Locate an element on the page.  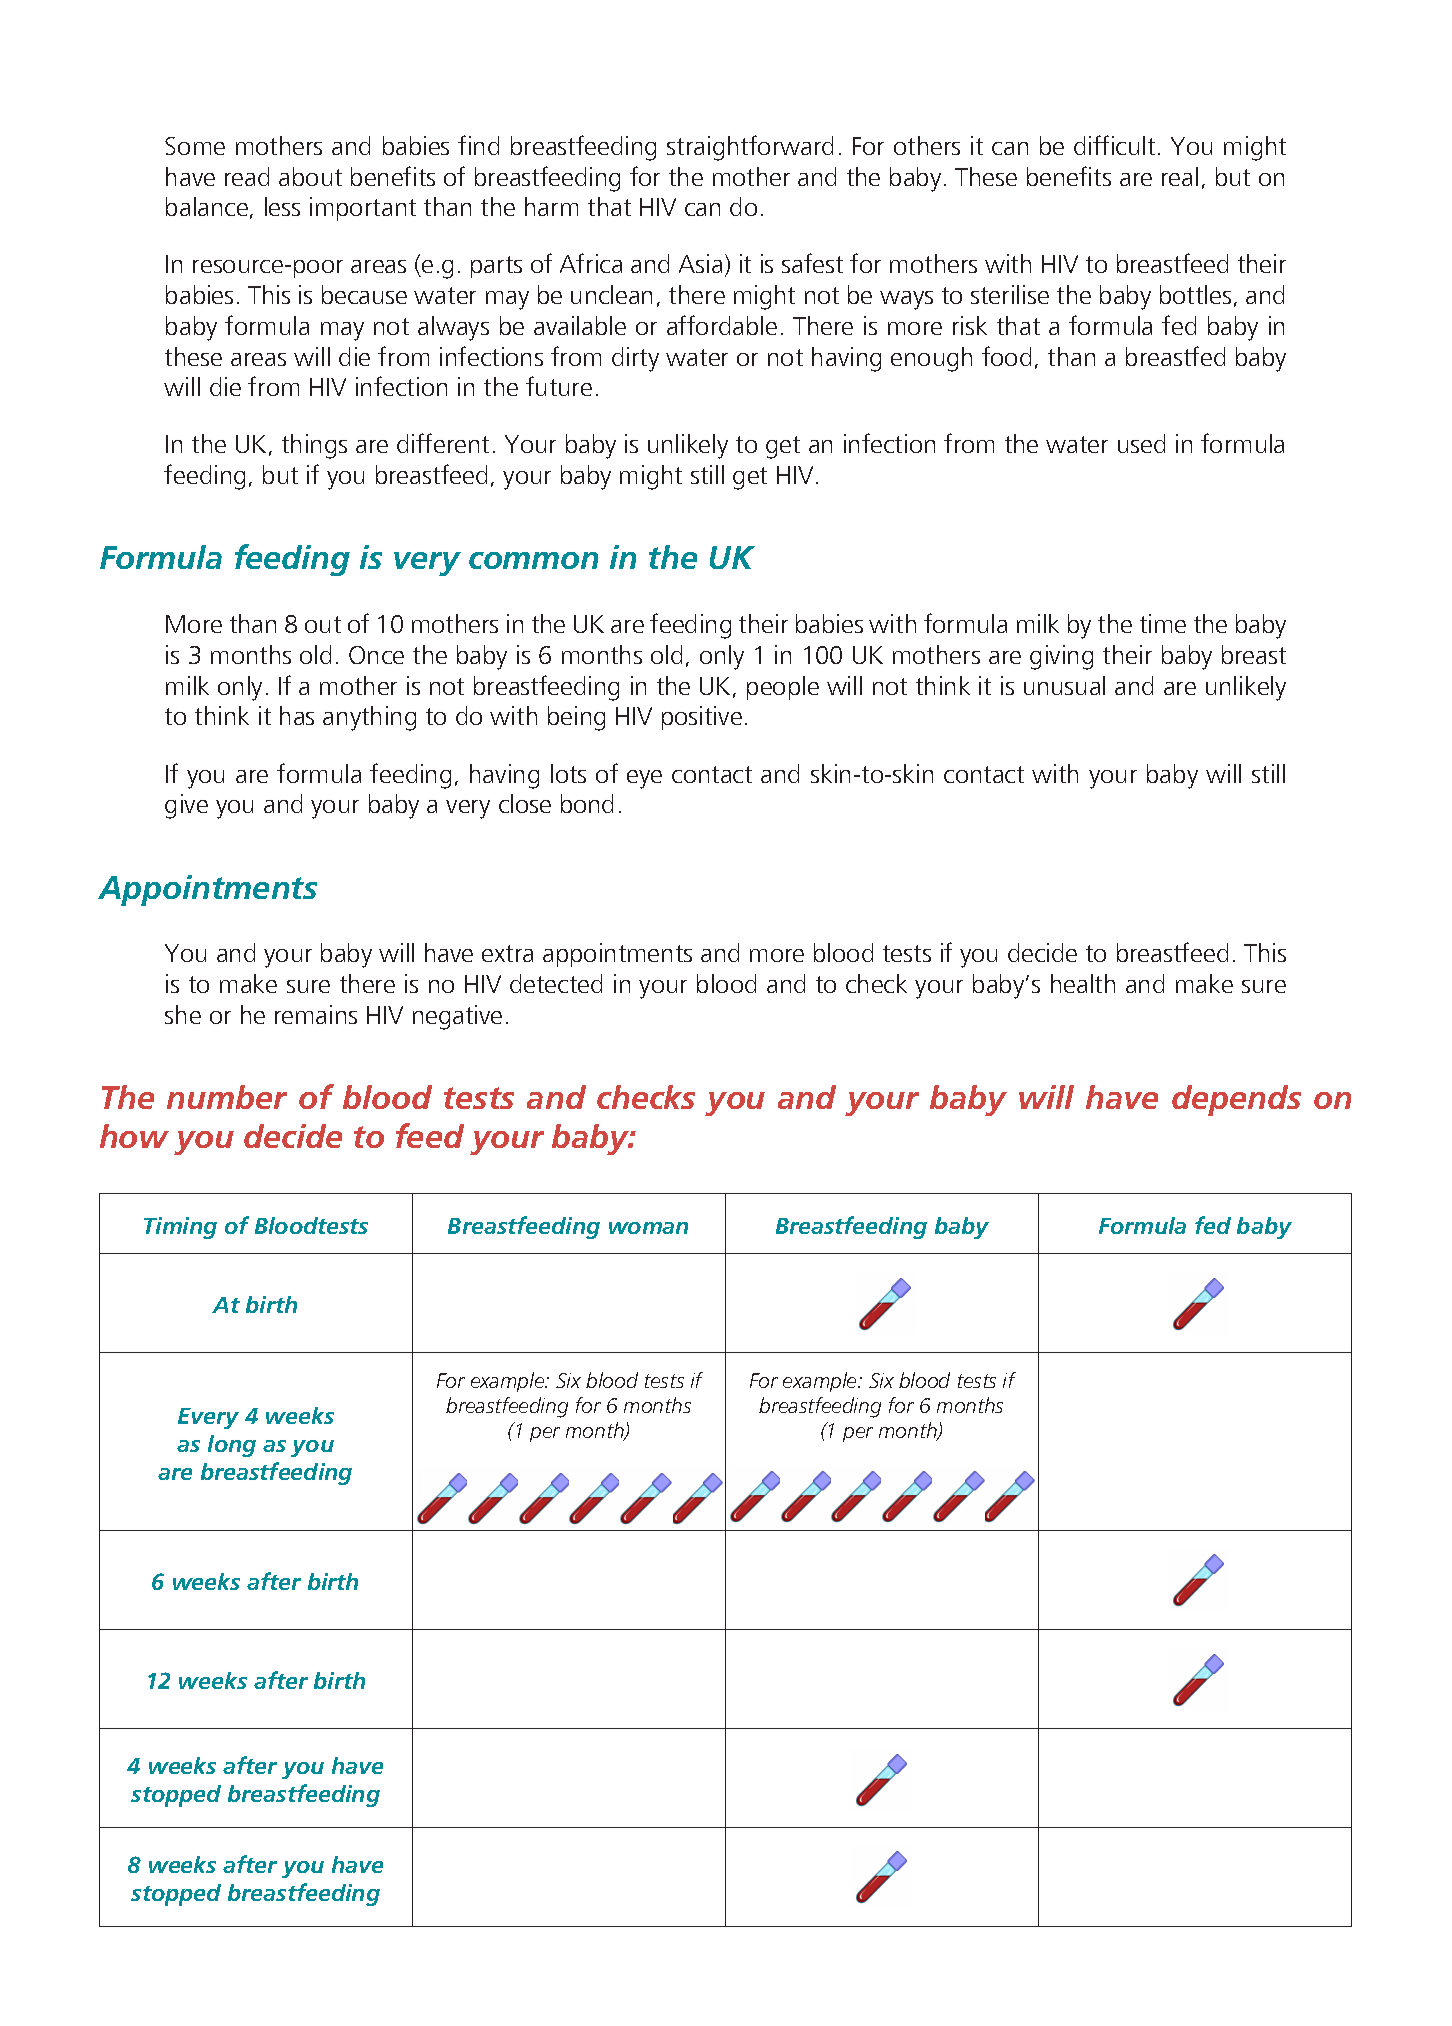
things is located at coordinates (314, 446).
